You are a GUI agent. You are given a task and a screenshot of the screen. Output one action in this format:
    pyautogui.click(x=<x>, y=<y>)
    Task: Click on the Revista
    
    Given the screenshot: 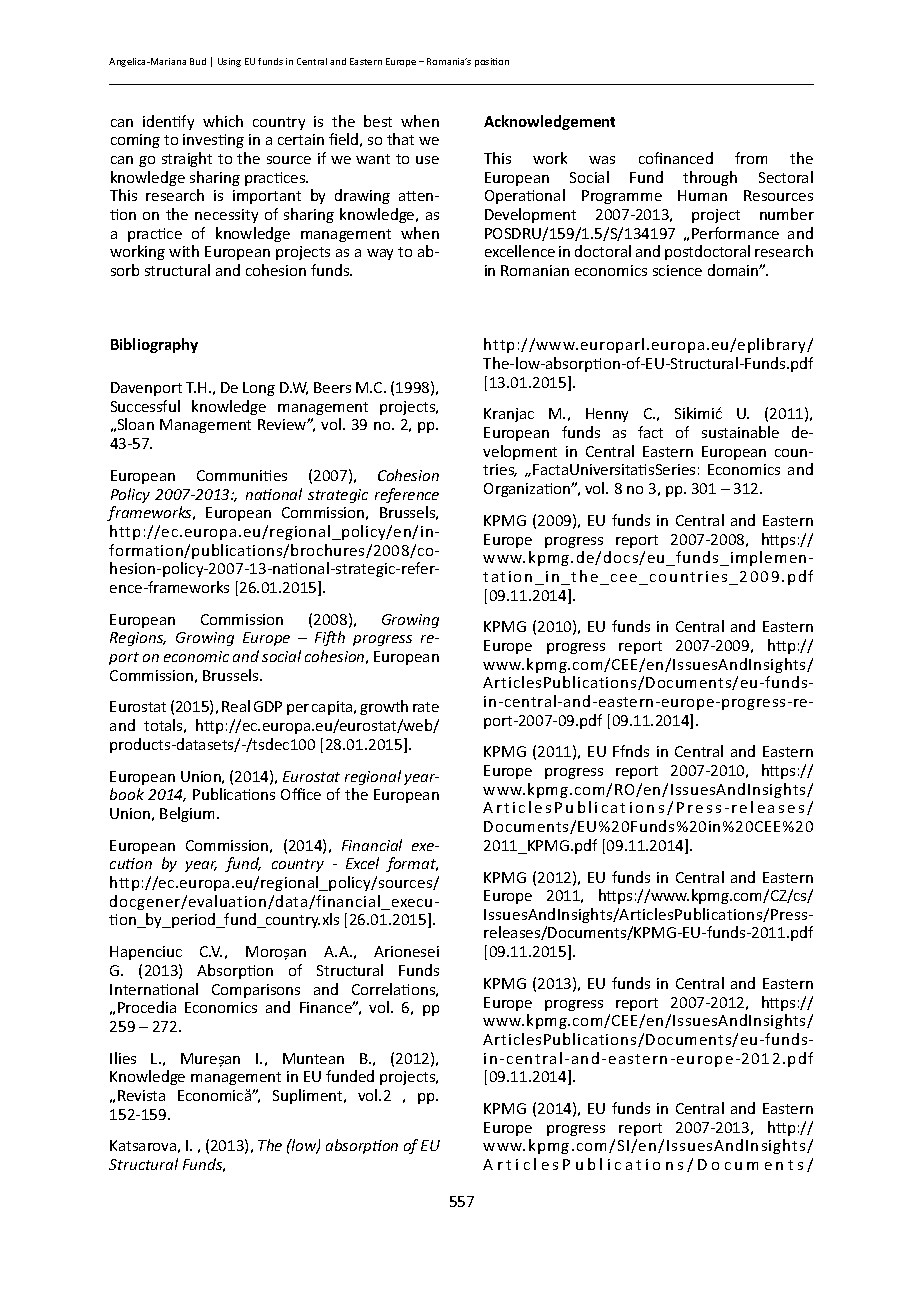 What is the action you would take?
    pyautogui.click(x=141, y=1095)
